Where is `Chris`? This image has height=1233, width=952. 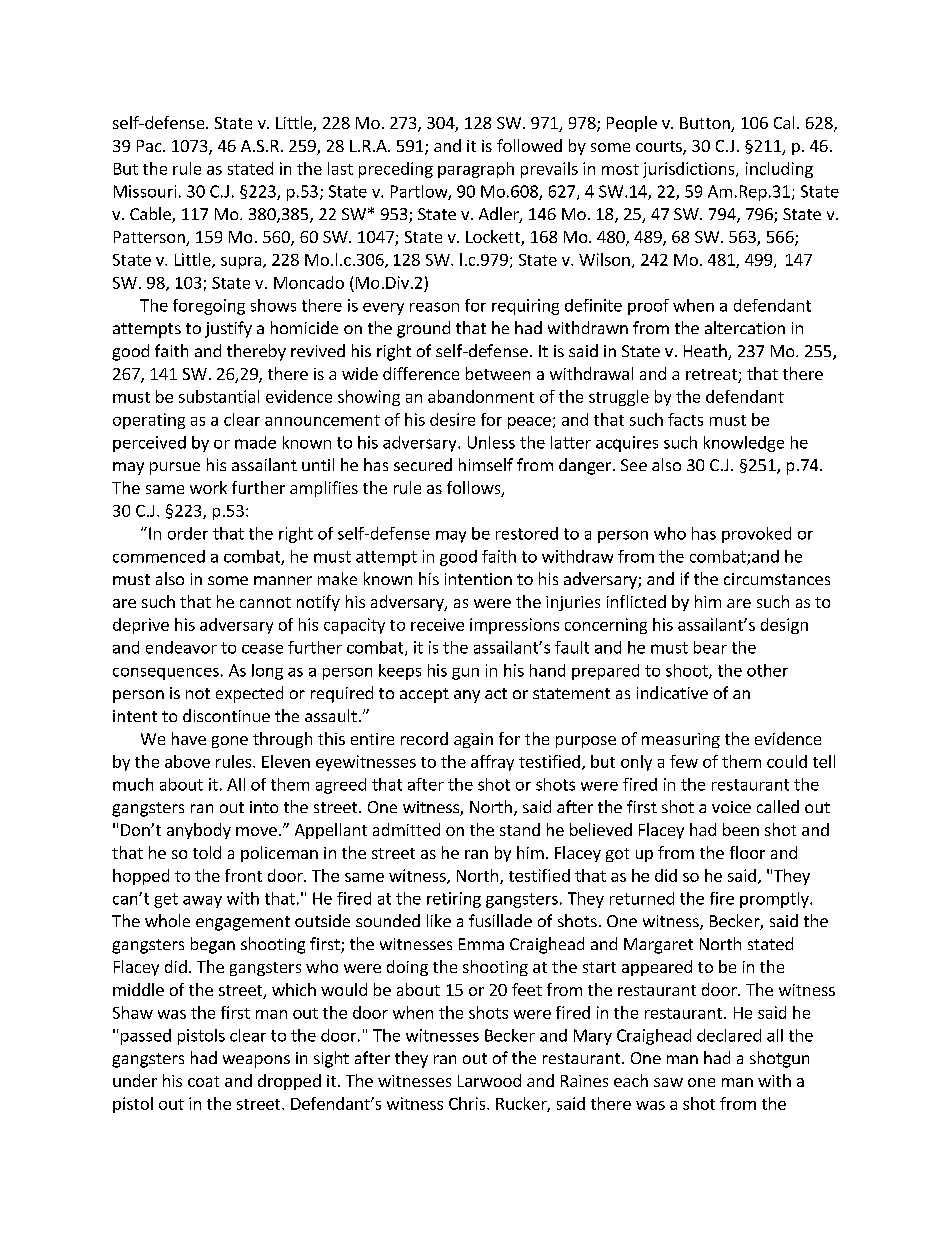 Chris is located at coordinates (468, 1103).
